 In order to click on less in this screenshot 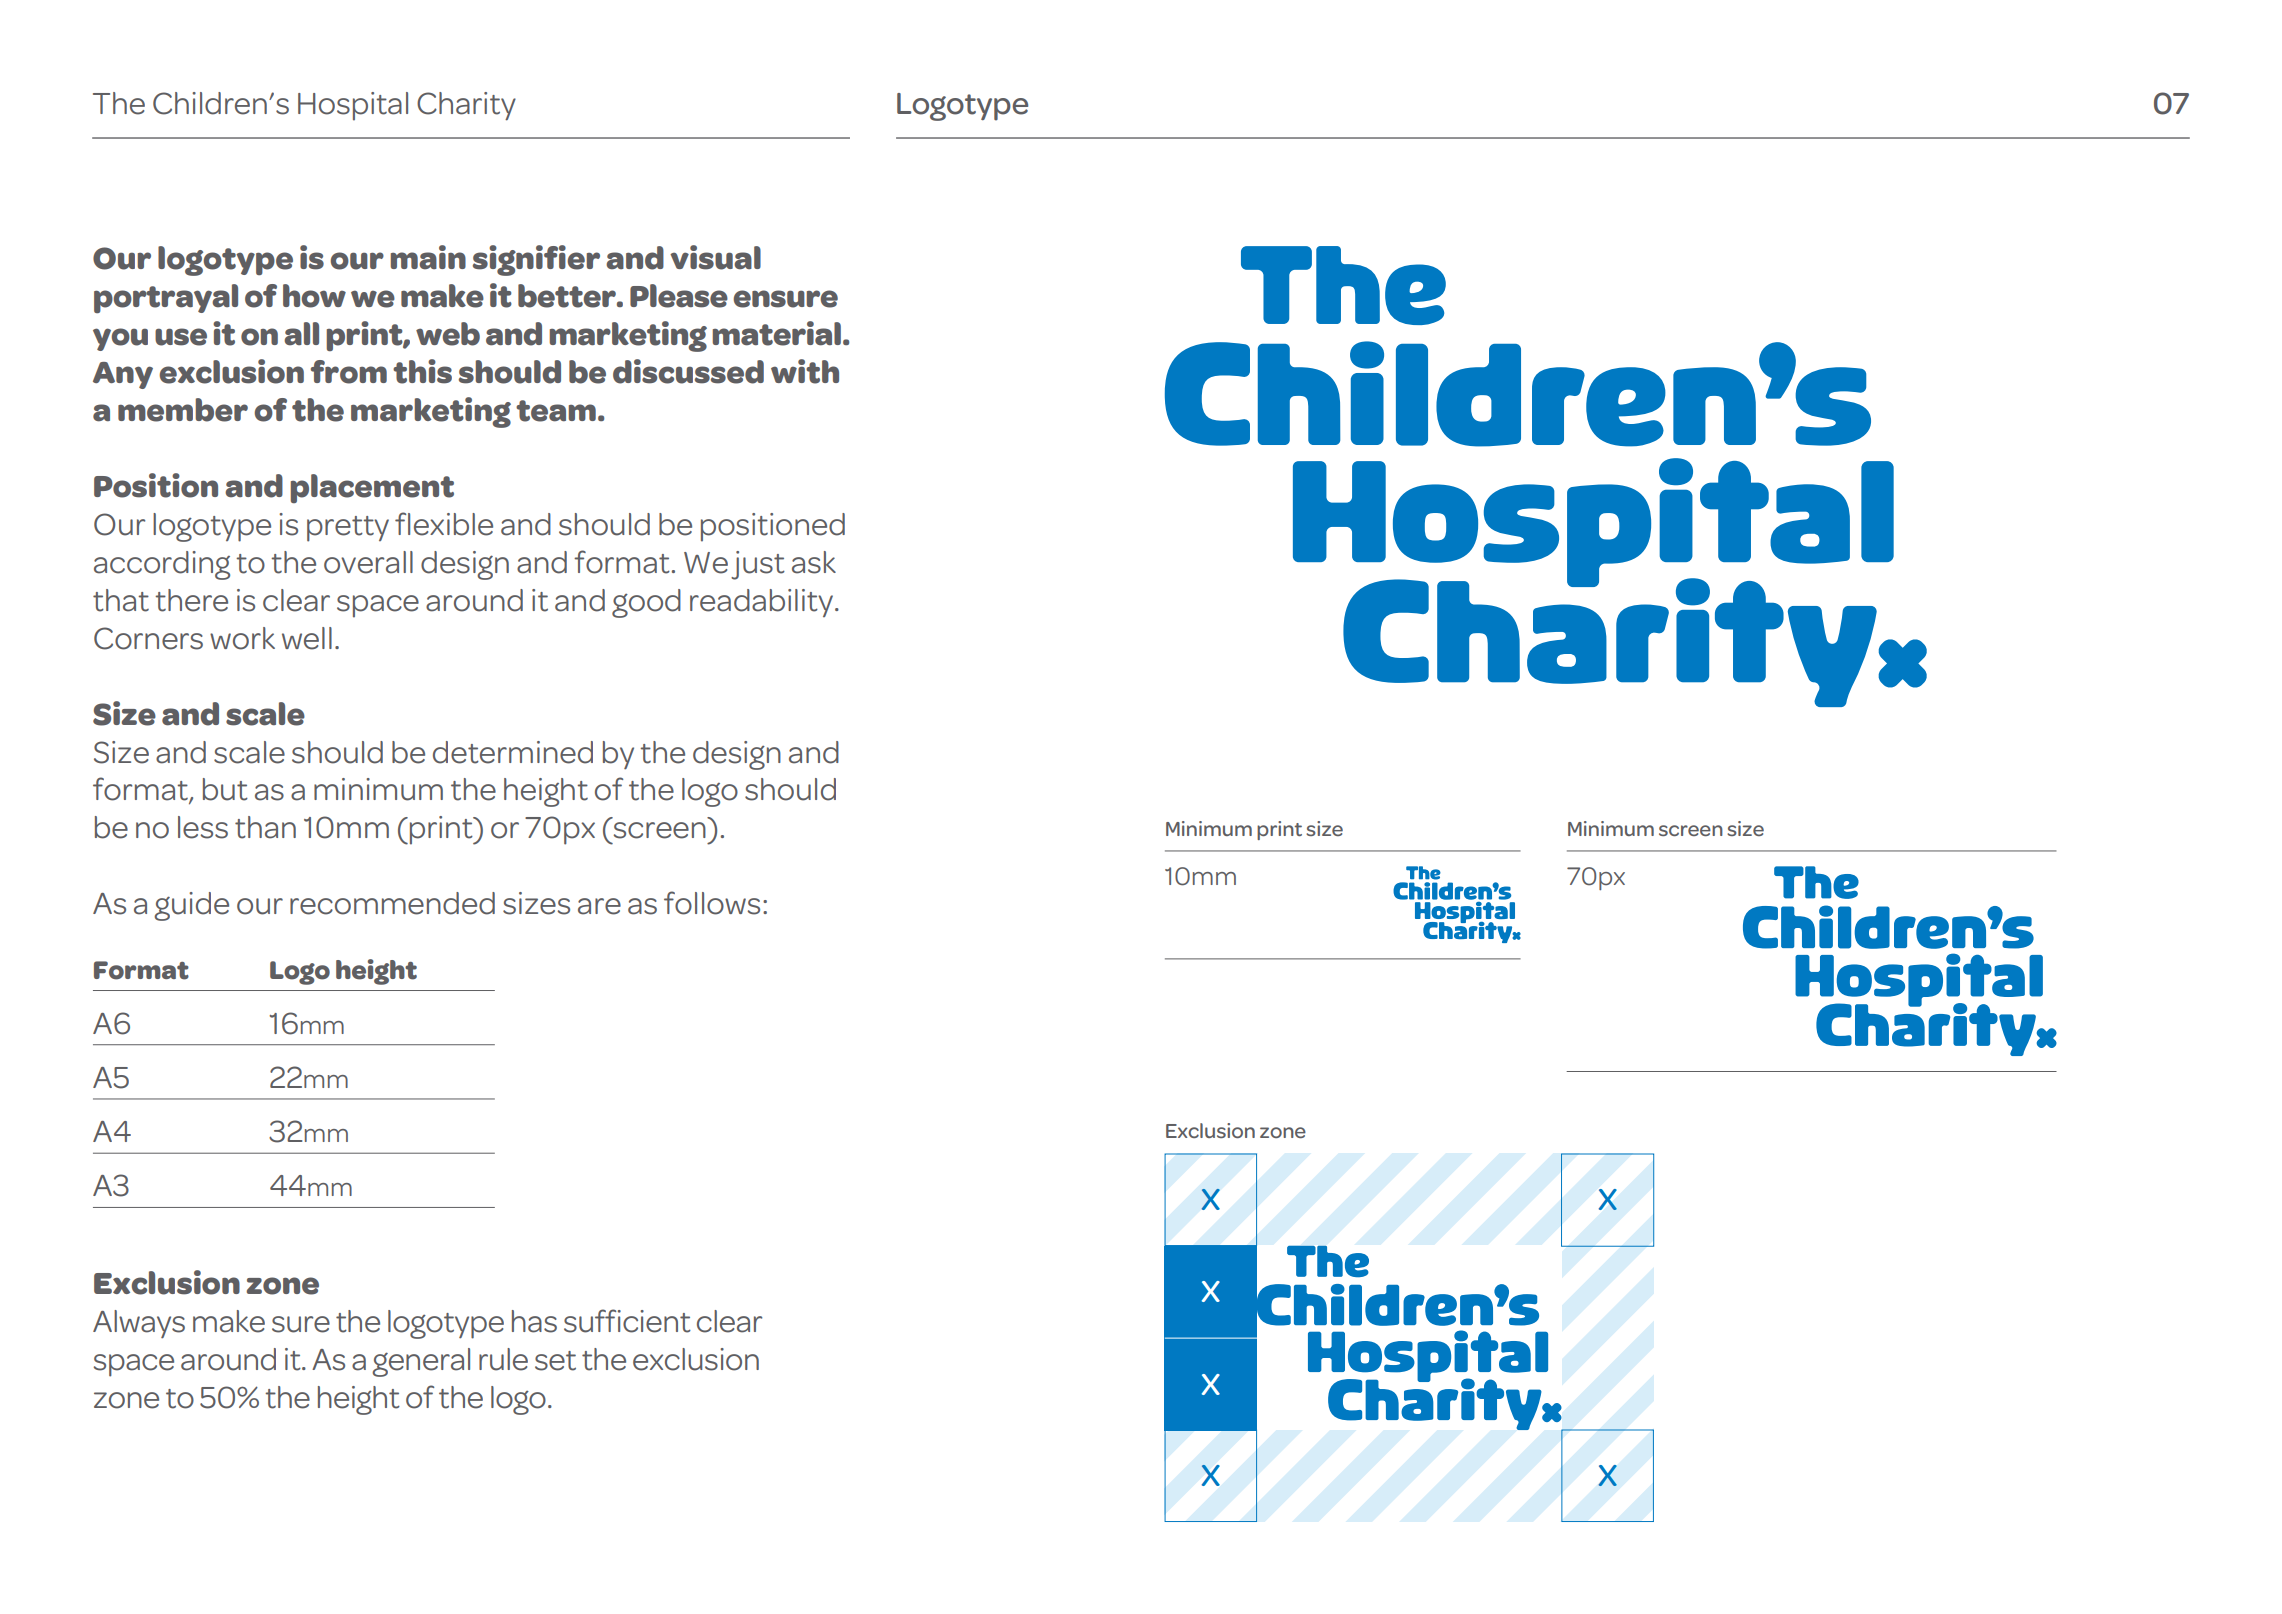, I will do `click(203, 827)`.
